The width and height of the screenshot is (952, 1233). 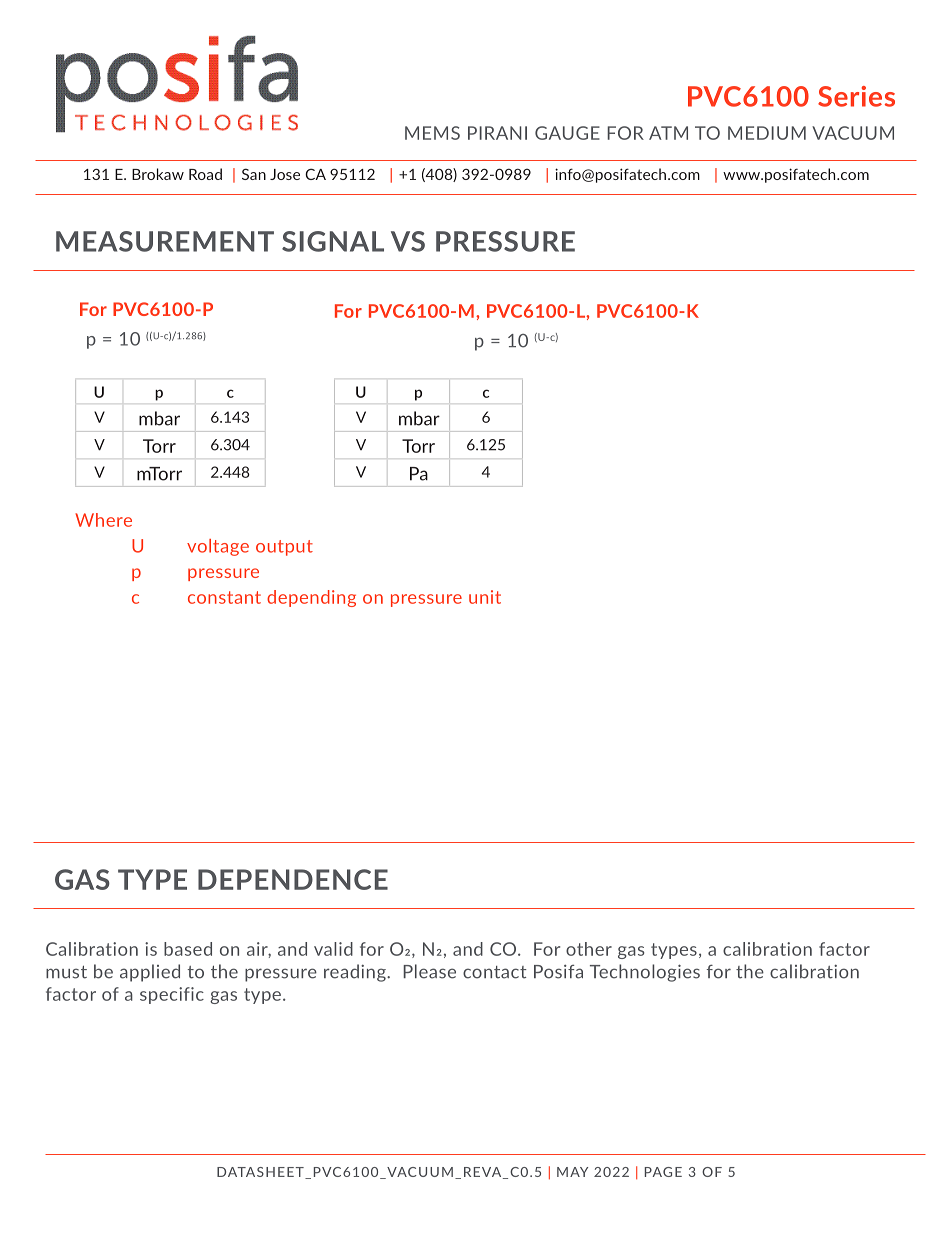 What do you see at coordinates (572, 1172) in the screenshot?
I see `May` at bounding box center [572, 1172].
